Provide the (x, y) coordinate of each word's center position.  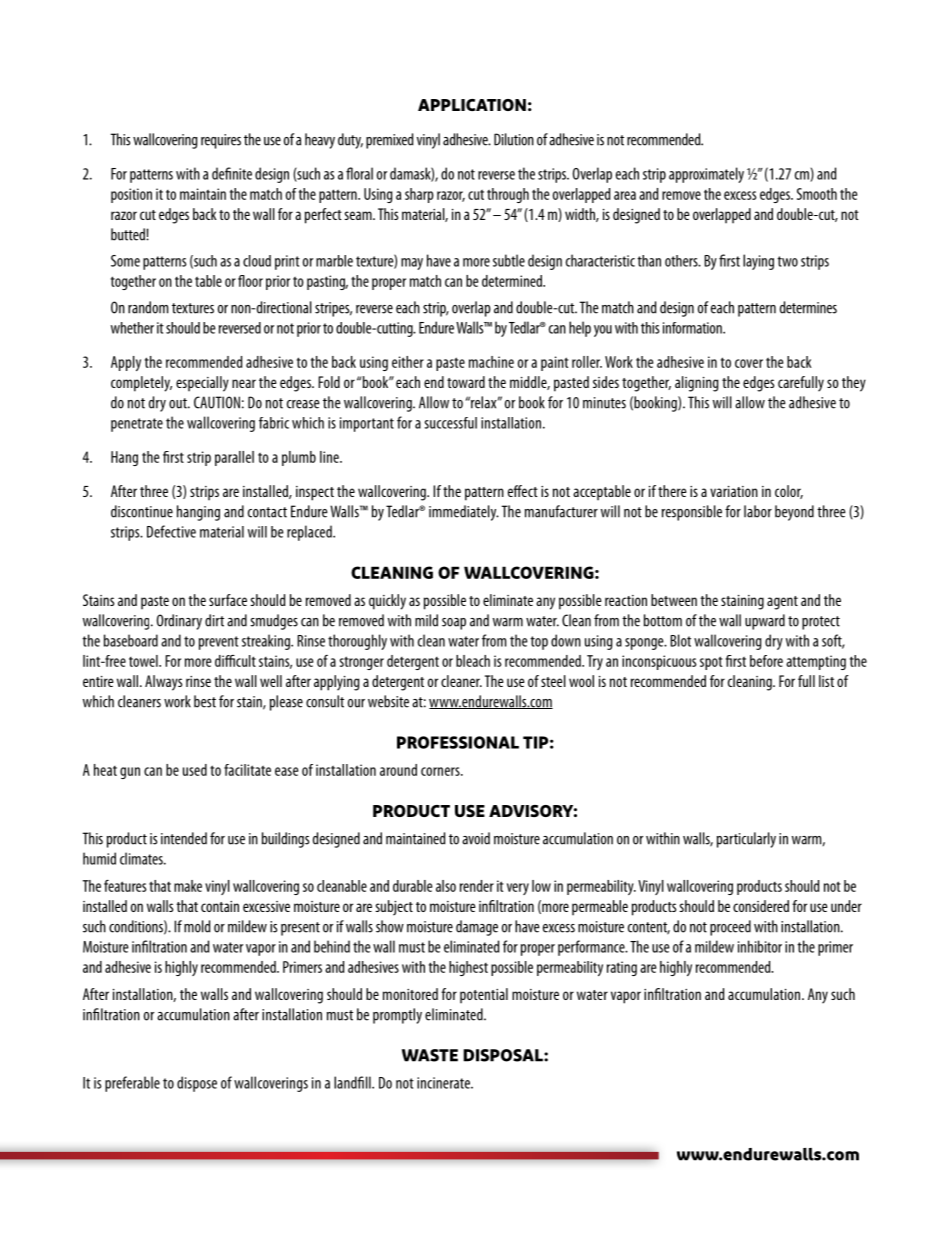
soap (454, 624)
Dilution (514, 139)
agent (782, 603)
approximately (706, 175)
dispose (197, 1084)
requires (221, 141)
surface (228, 600)
